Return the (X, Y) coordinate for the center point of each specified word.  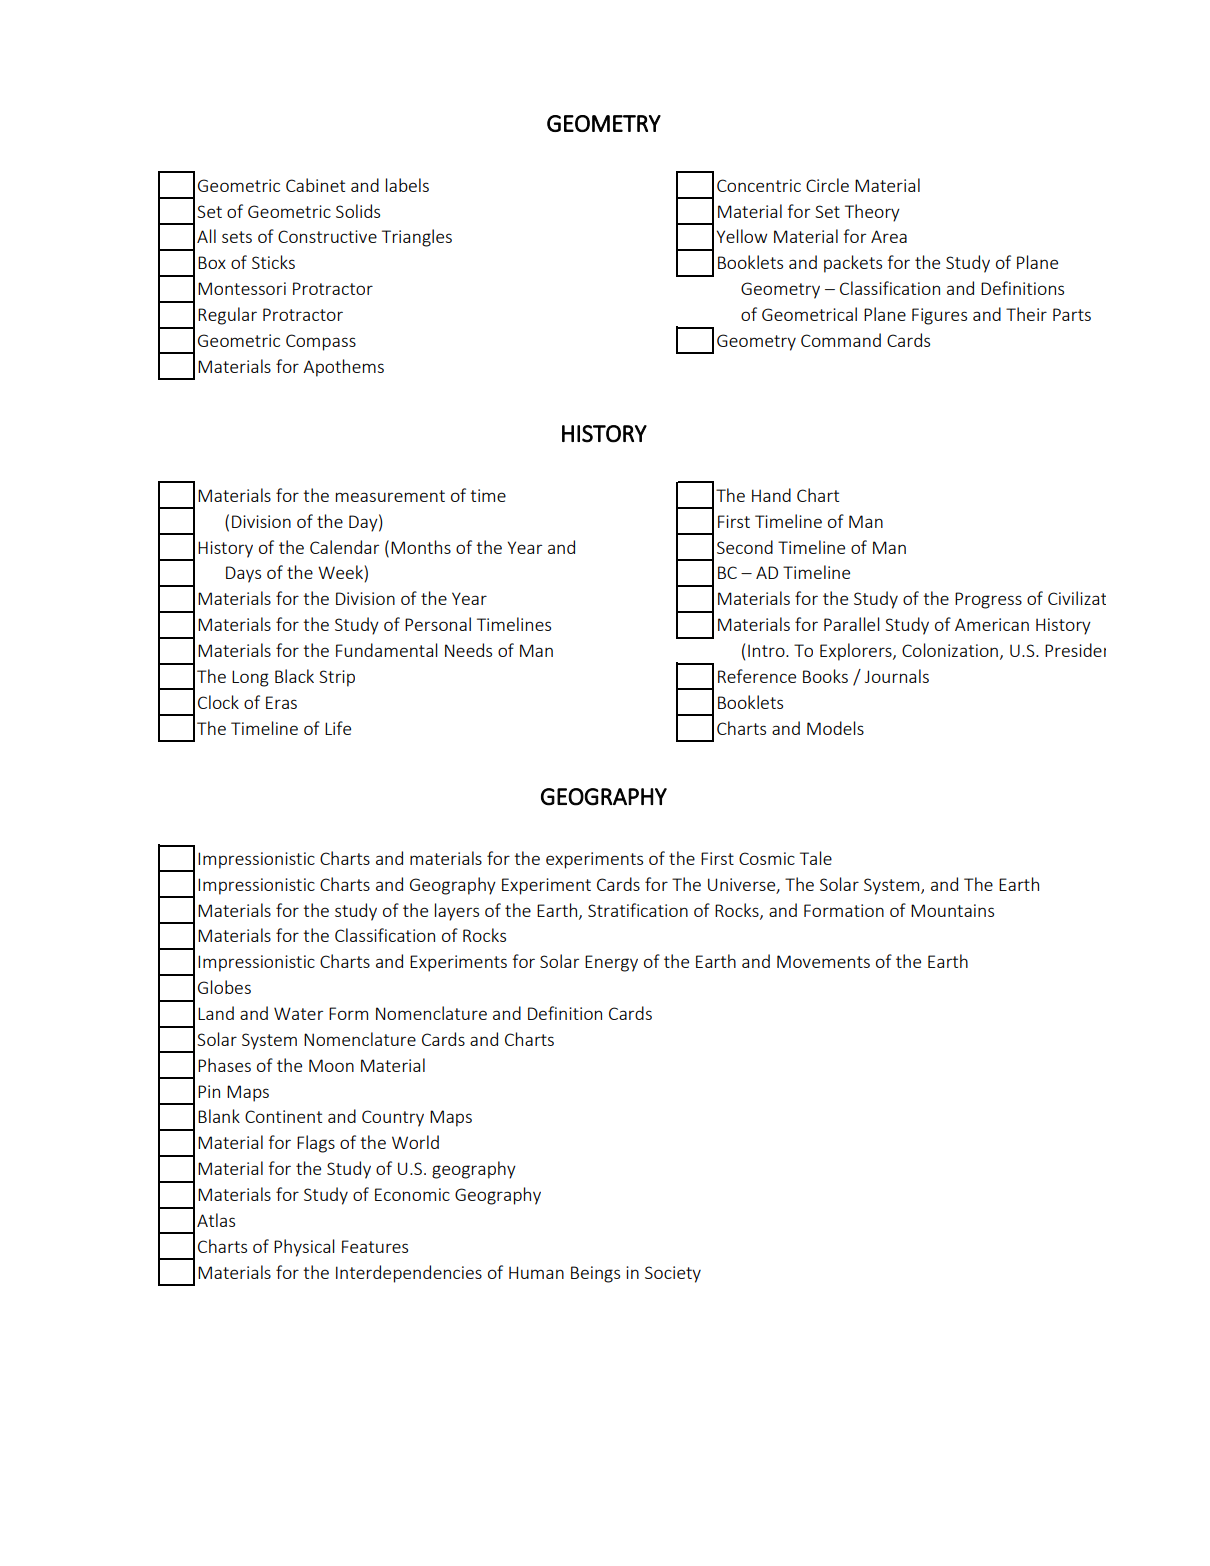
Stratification (638, 910)
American (992, 624)
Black (294, 676)
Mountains (952, 910)
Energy (611, 963)
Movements (823, 961)
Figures (939, 316)
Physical (304, 1248)
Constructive (327, 236)
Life (338, 728)
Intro (767, 650)
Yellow (742, 236)
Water (298, 1013)
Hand (771, 495)
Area (889, 236)
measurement (390, 496)
